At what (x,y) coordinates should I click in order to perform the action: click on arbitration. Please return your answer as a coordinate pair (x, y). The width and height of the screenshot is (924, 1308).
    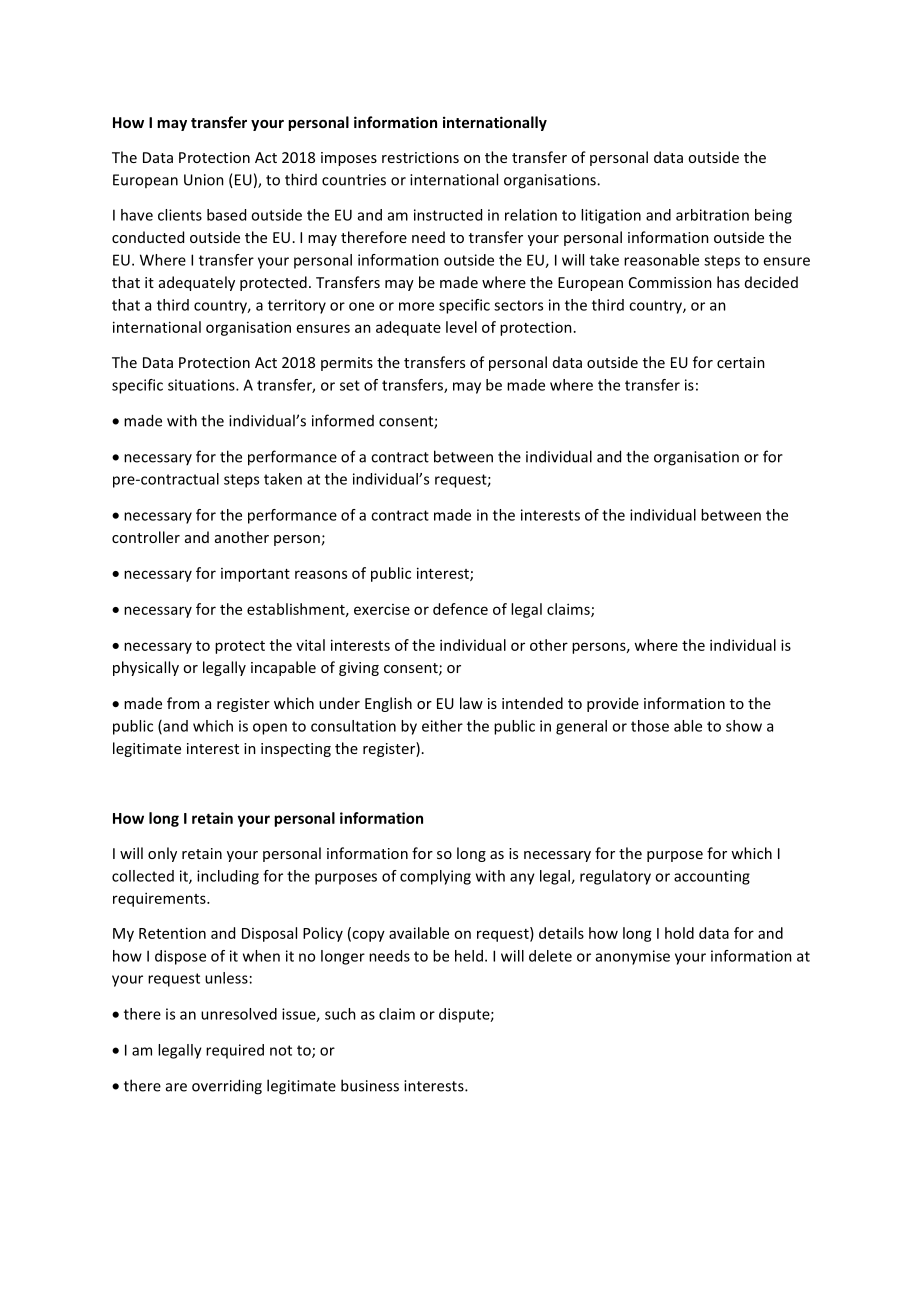
    Looking at the image, I should click on (712, 215).
